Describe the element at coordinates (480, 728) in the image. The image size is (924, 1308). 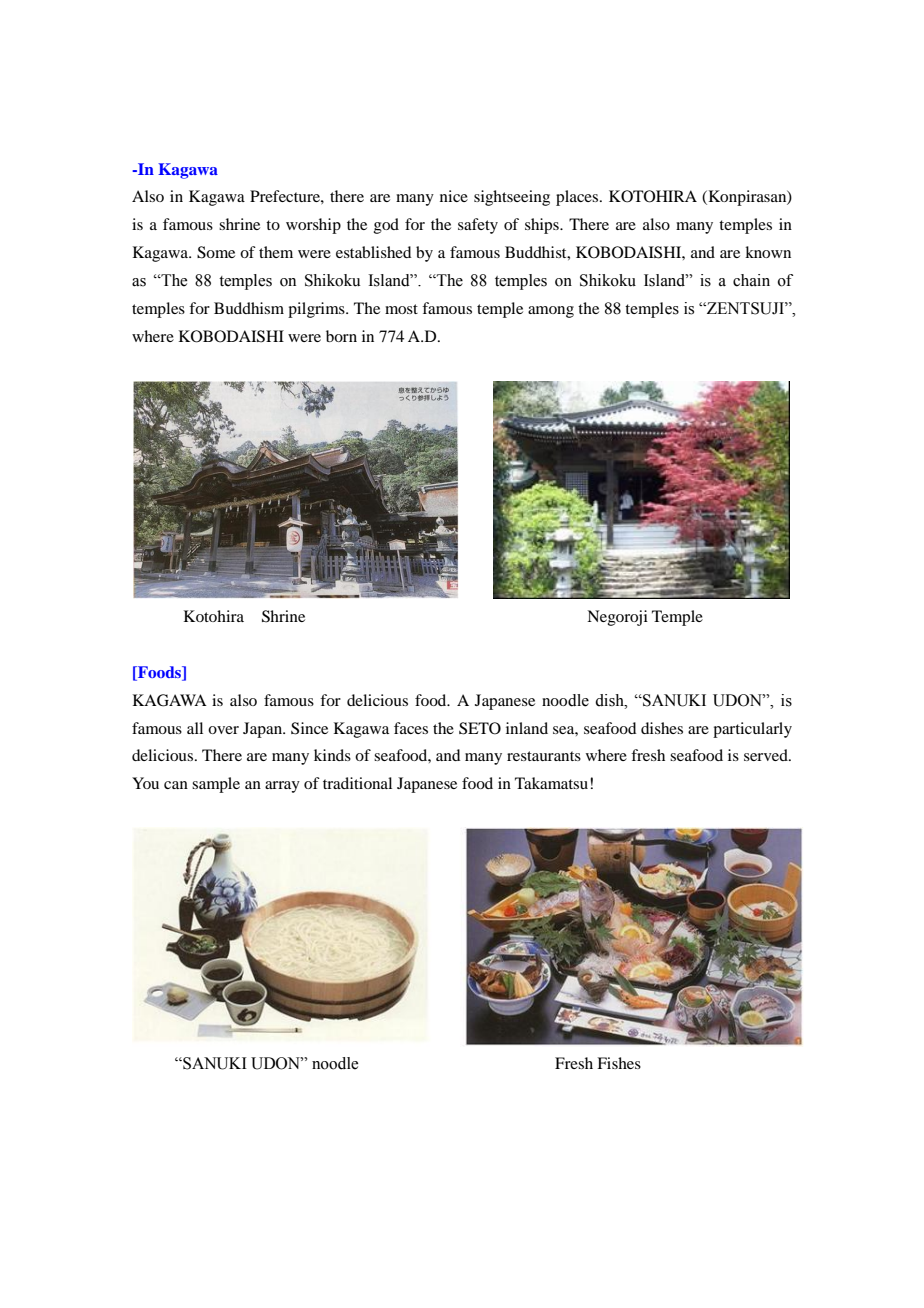
I see `SETO` at that location.
